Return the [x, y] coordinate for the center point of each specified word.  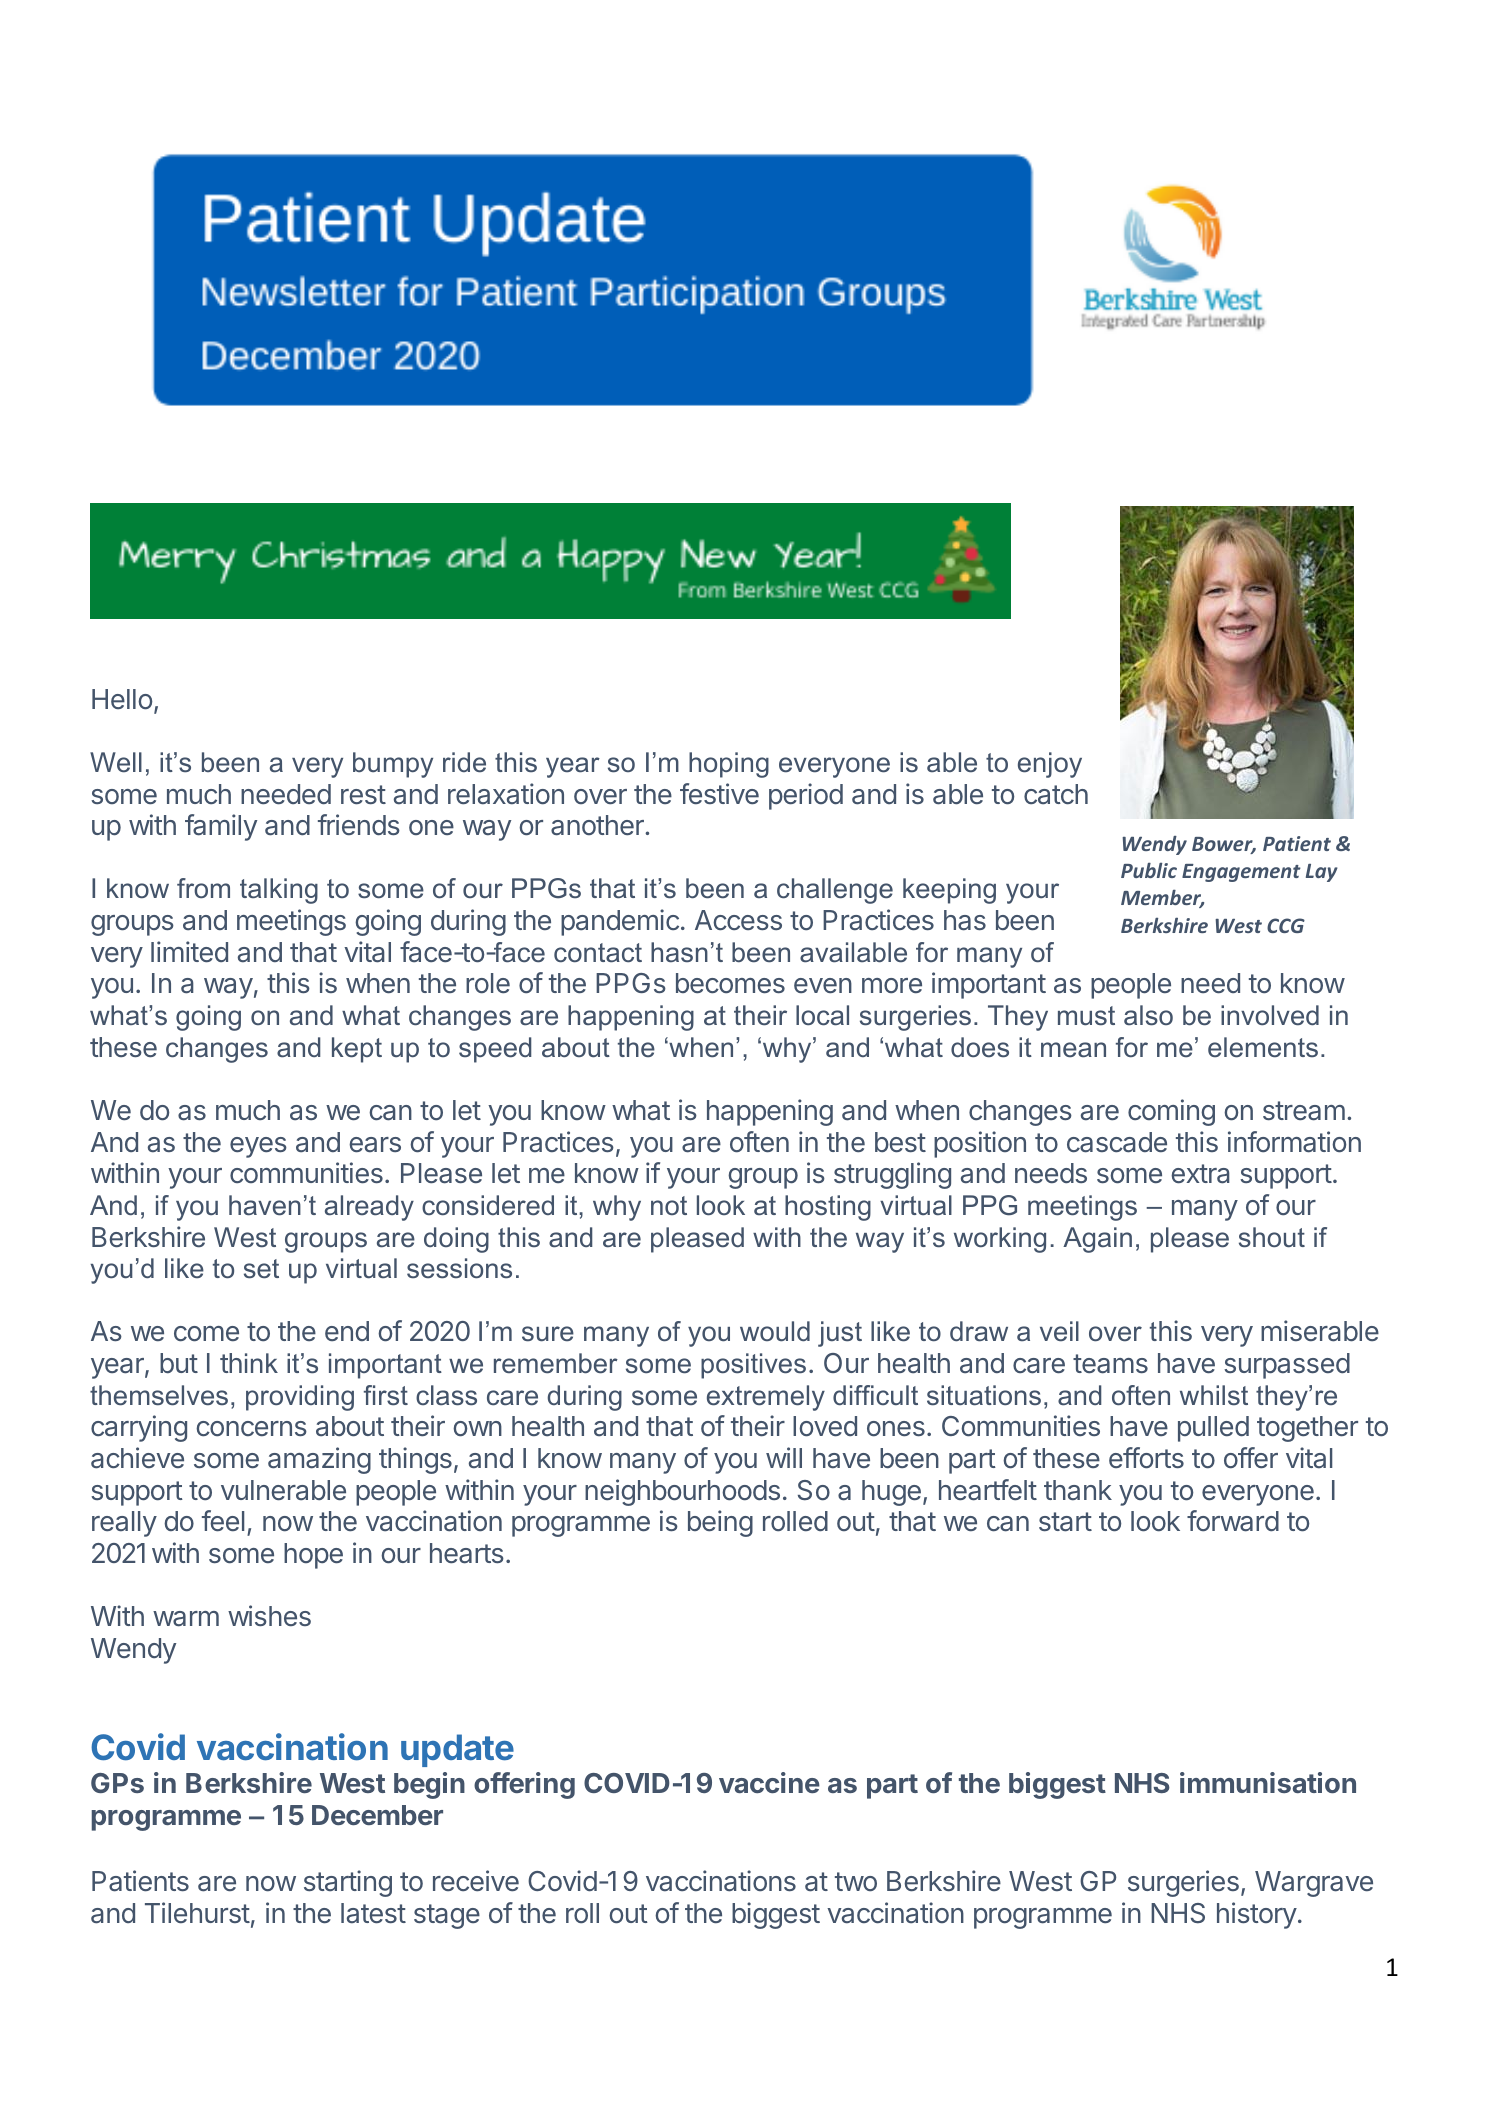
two [856, 1881]
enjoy [1050, 765]
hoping [729, 765]
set [261, 1269]
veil [1059, 1331]
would [775, 1331]
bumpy [393, 765]
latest [373, 1913]
